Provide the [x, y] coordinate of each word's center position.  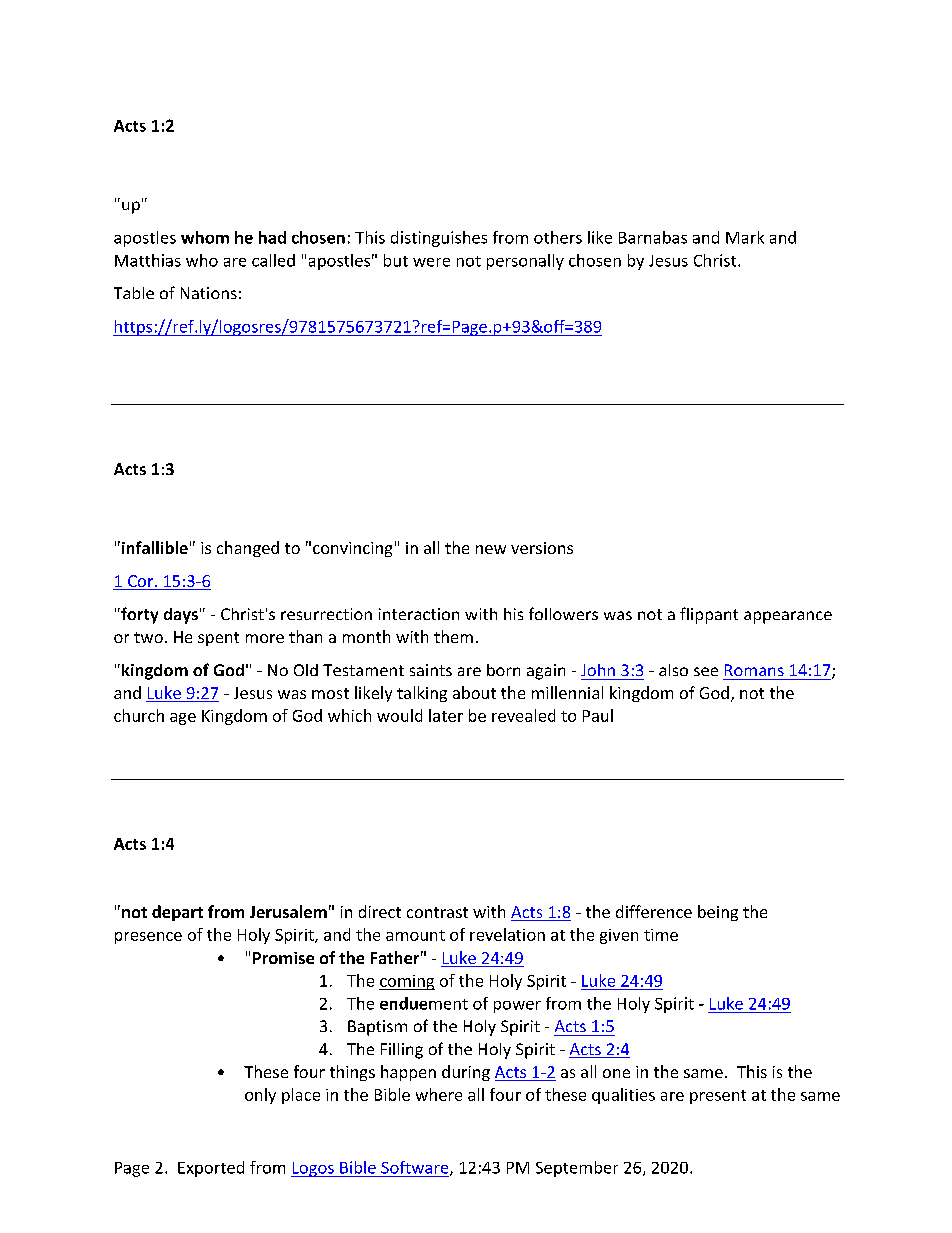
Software [416, 1168]
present [718, 1097]
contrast [437, 912]
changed [248, 549]
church [139, 715]
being [718, 913]
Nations [209, 293]
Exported [211, 1169]
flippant [709, 615]
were [431, 262]
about [474, 692]
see [706, 671]
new [491, 549]
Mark [745, 237]
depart [177, 913]
